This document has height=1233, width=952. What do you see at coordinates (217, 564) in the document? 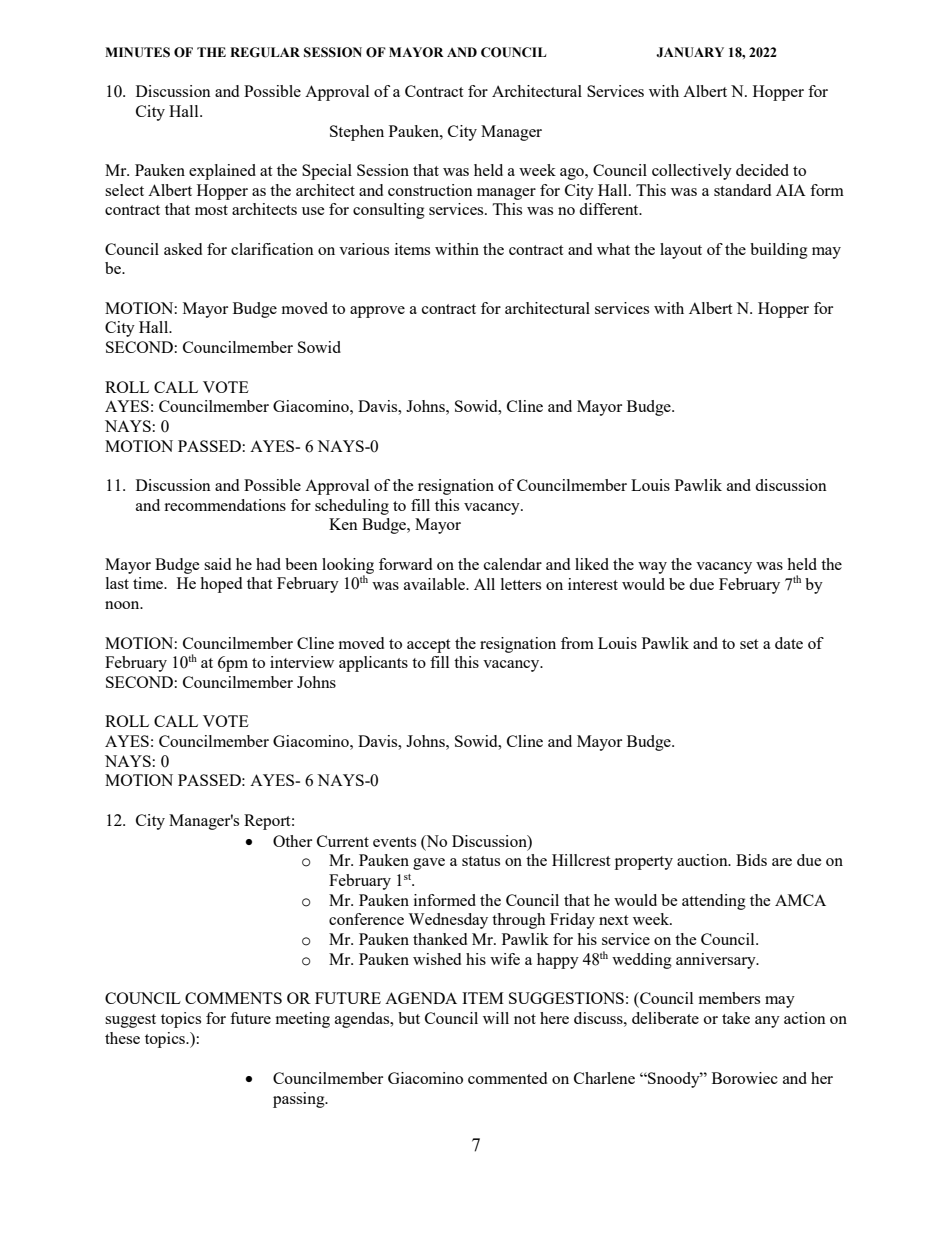
I see `said` at bounding box center [217, 564].
